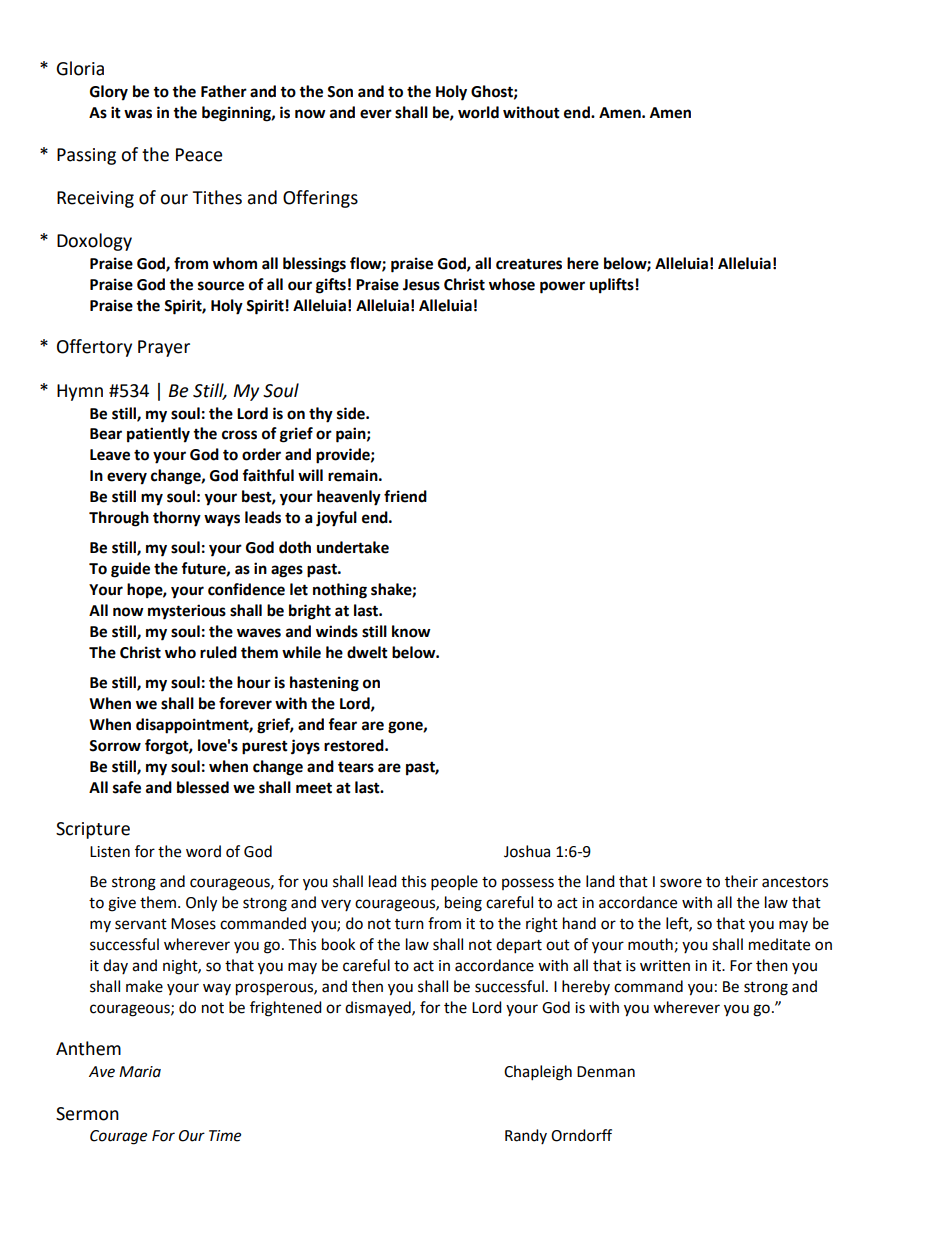  Describe the element at coordinates (526, 1136) in the image. I see `Randy` at that location.
